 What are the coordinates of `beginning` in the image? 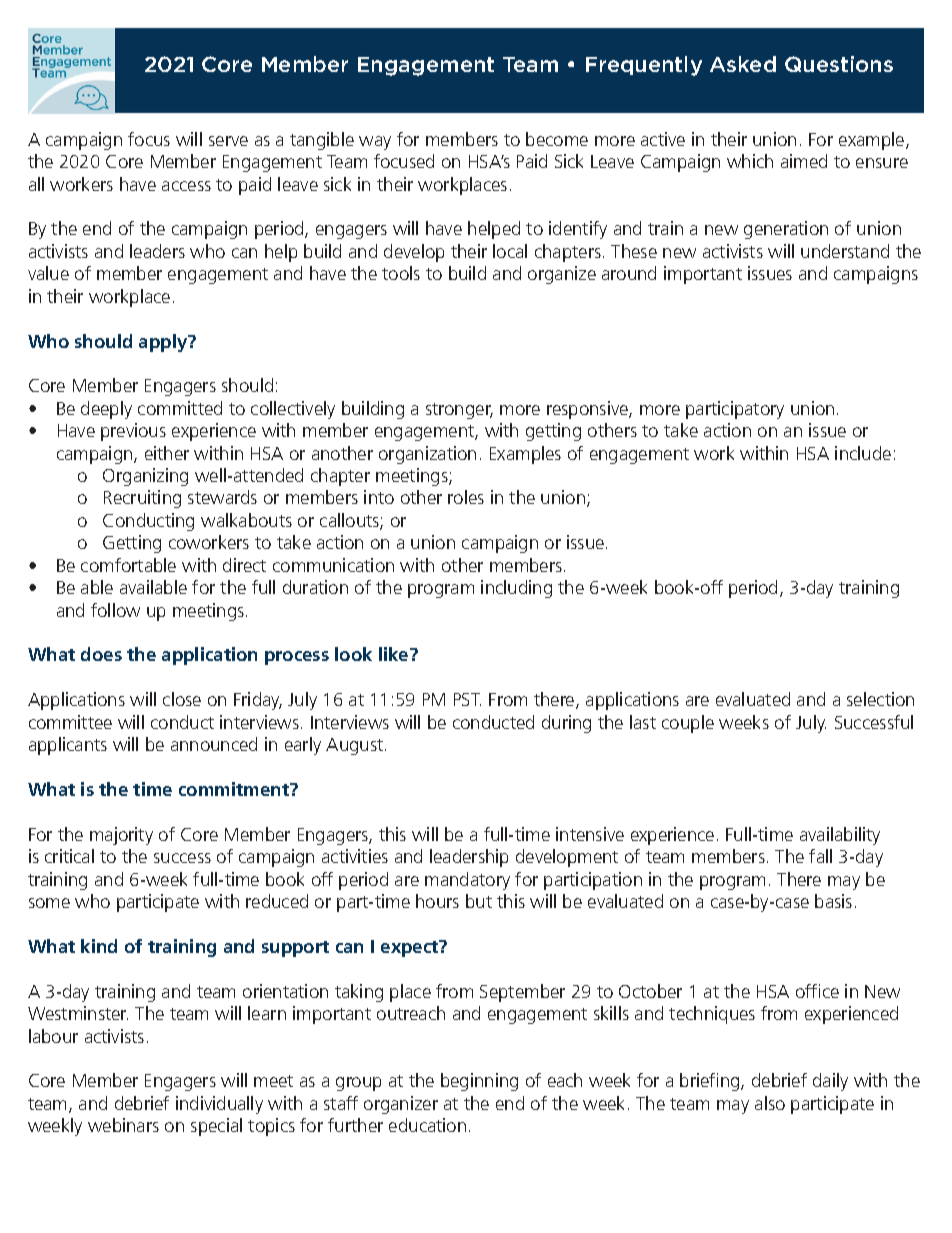 It's located at (479, 1082).
